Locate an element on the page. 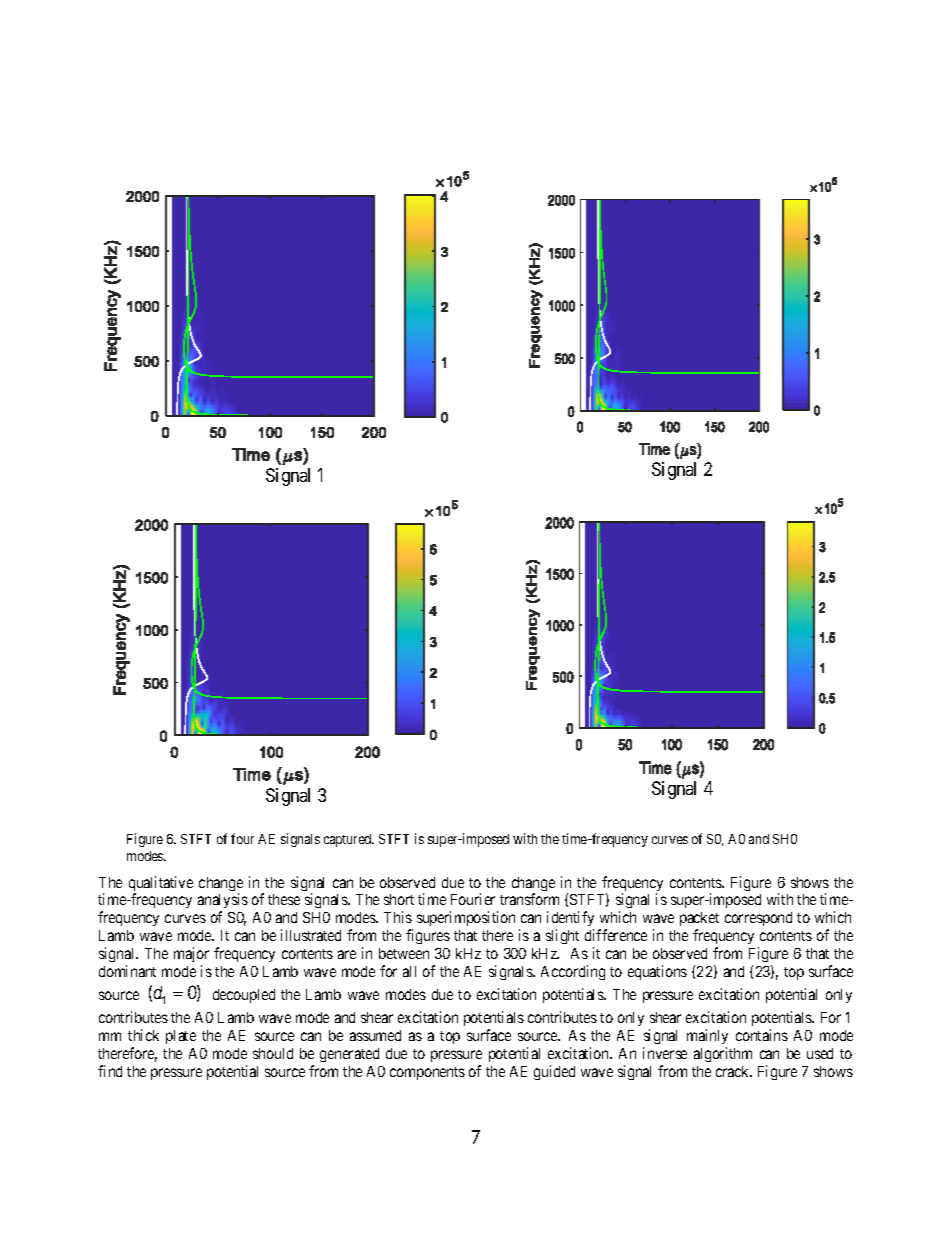 The image size is (952, 1233). equations is located at coordinates (657, 972).
